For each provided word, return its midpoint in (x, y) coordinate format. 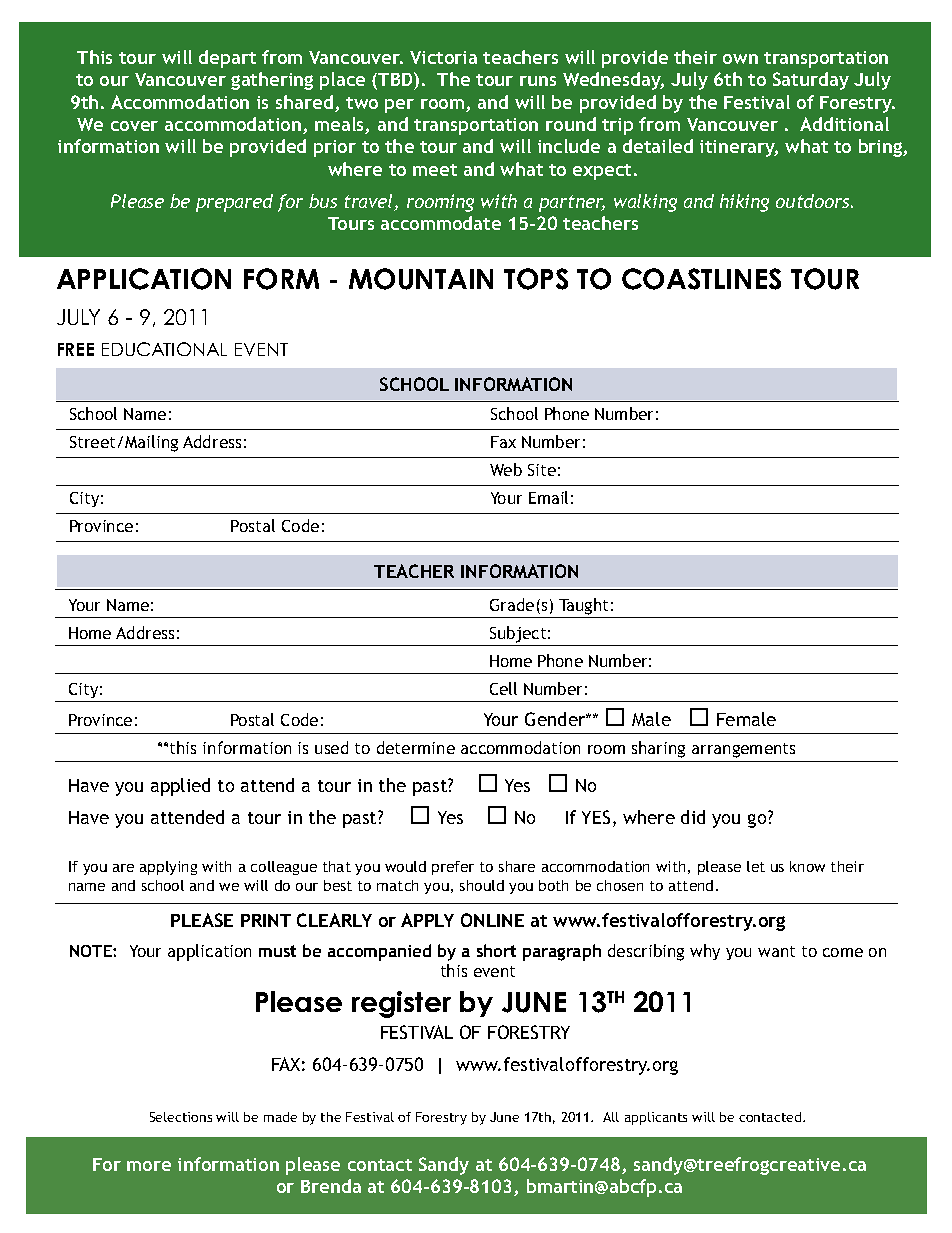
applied (180, 787)
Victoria (443, 57)
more (149, 1166)
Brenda (331, 1186)
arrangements (743, 750)
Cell (503, 688)
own (740, 59)
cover (134, 126)
